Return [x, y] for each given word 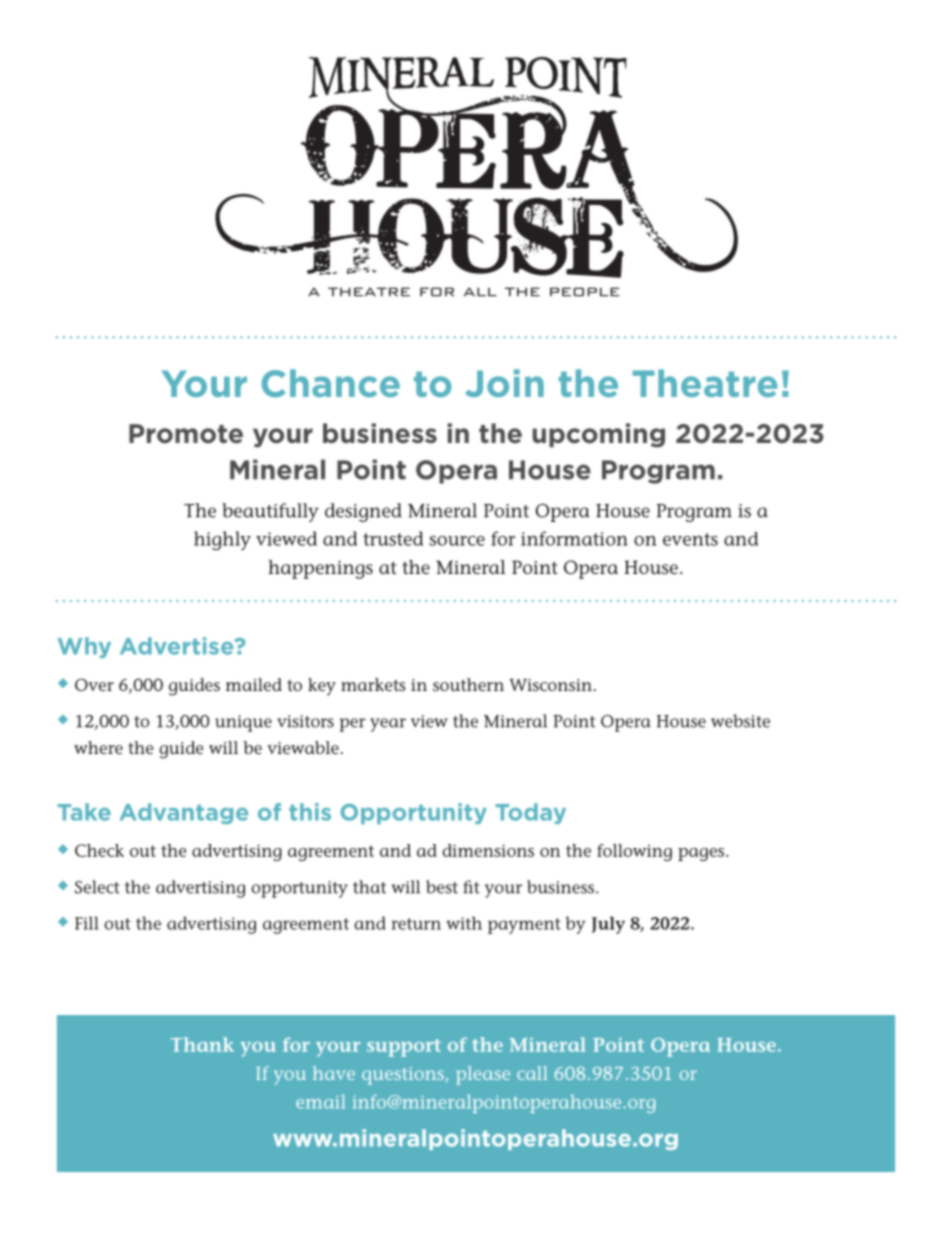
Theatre [705, 383]
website [740, 721]
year [388, 725]
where [98, 747]
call [532, 1073]
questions [404, 1076]
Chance [331, 383]
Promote [186, 434]
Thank [202, 1044]
